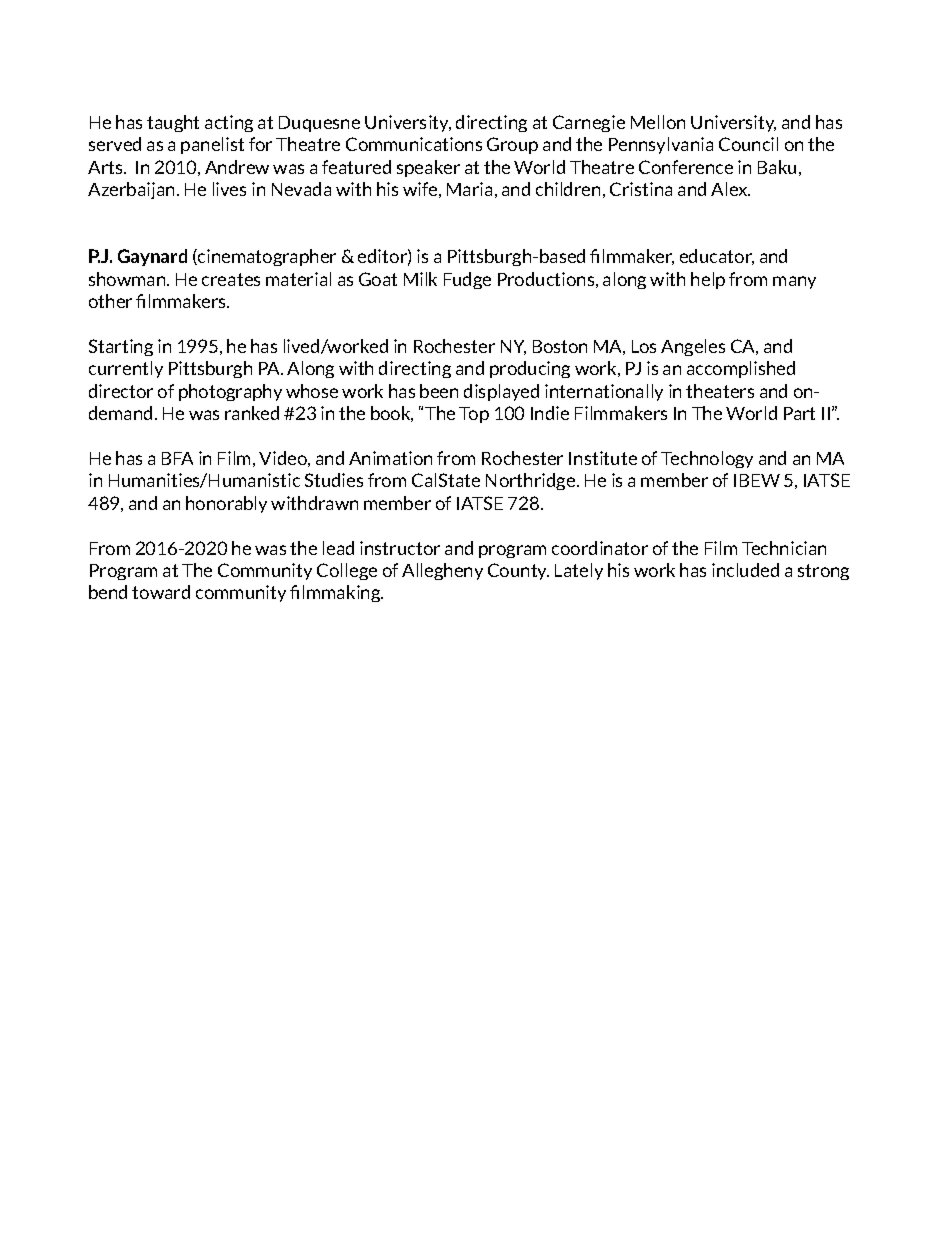  Describe the element at coordinates (161, 592) in the page. I see `toward` at that location.
